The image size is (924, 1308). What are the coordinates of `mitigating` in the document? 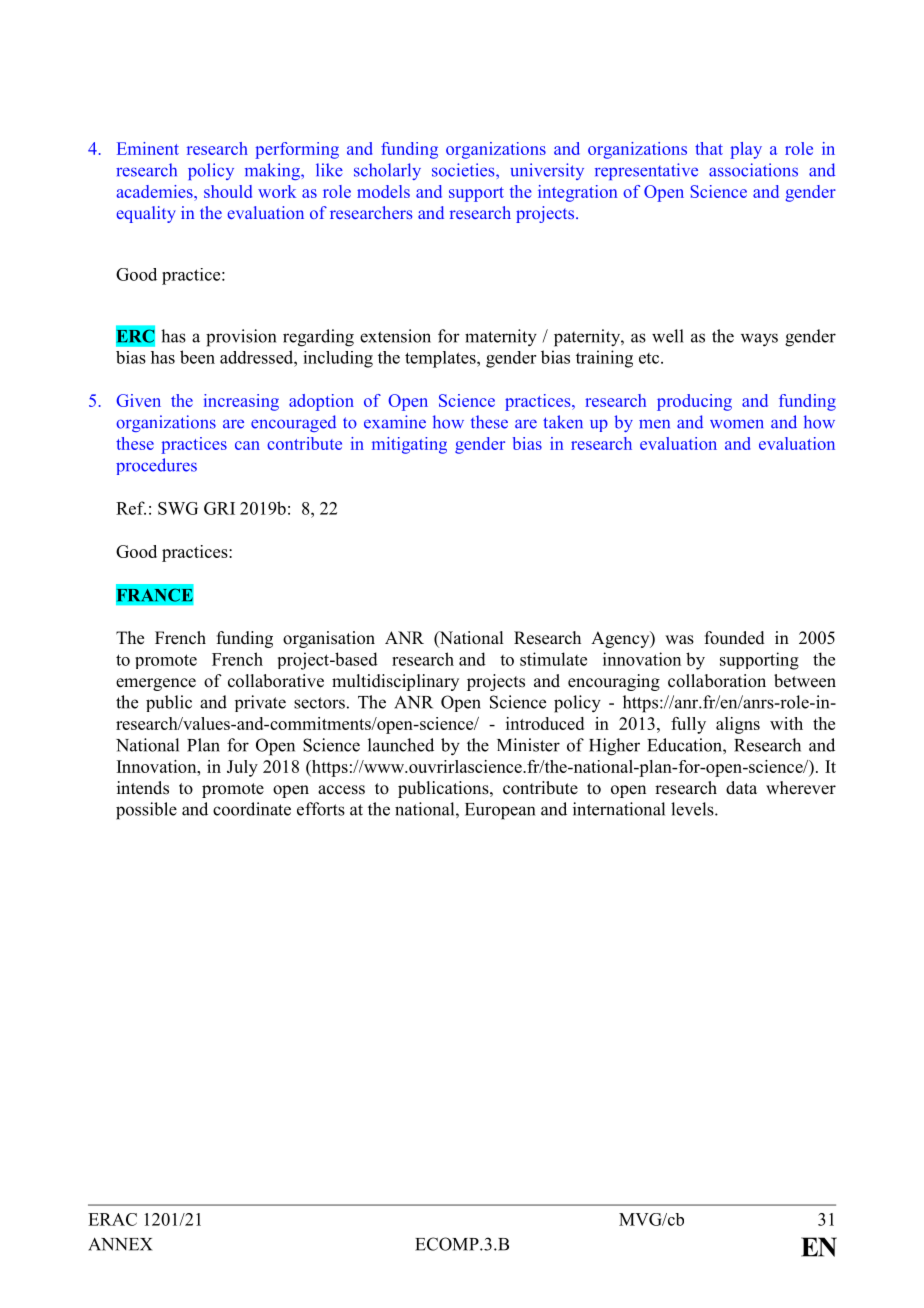 It's located at (409, 445).
